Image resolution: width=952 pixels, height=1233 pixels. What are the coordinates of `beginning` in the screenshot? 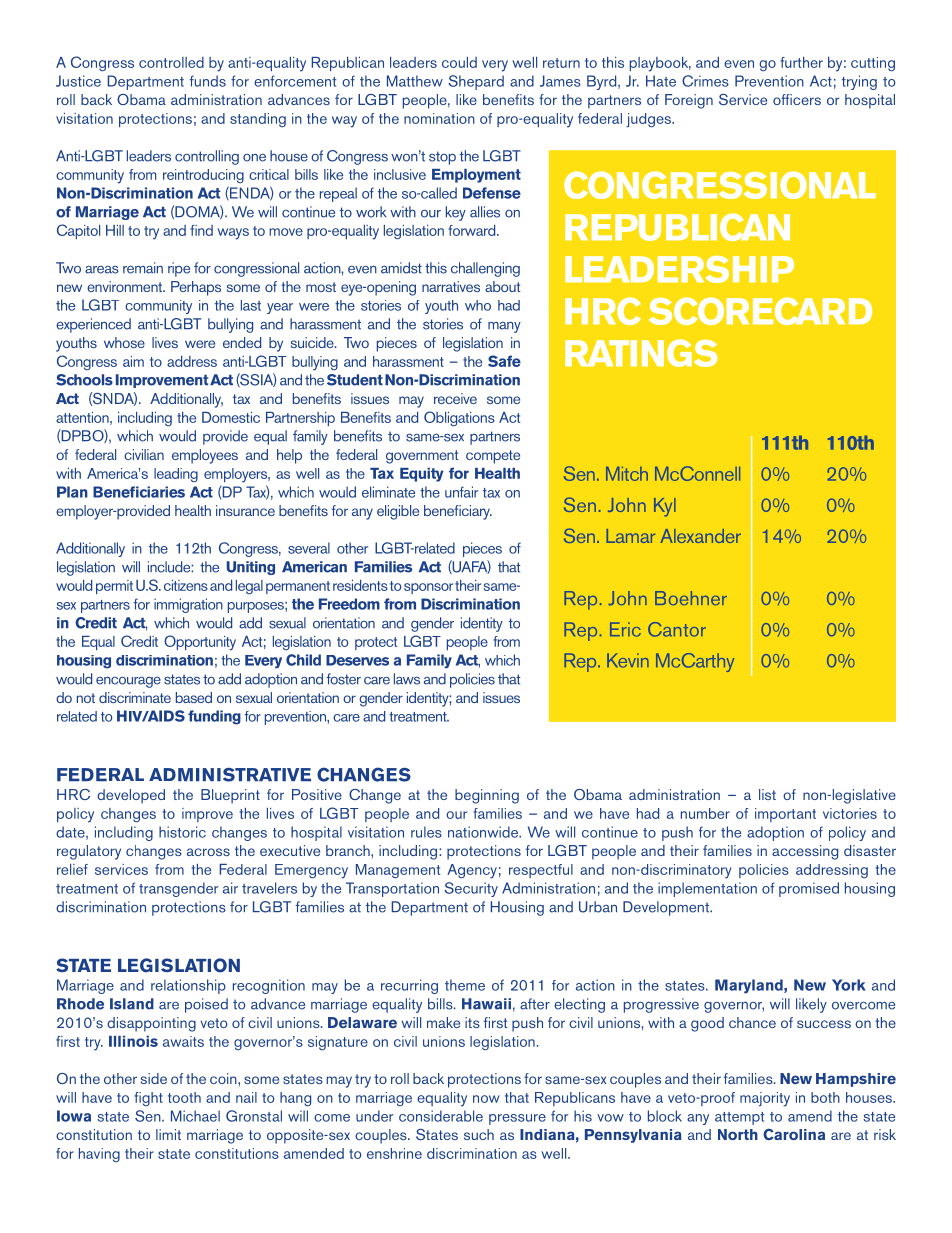 It's located at (487, 796).
